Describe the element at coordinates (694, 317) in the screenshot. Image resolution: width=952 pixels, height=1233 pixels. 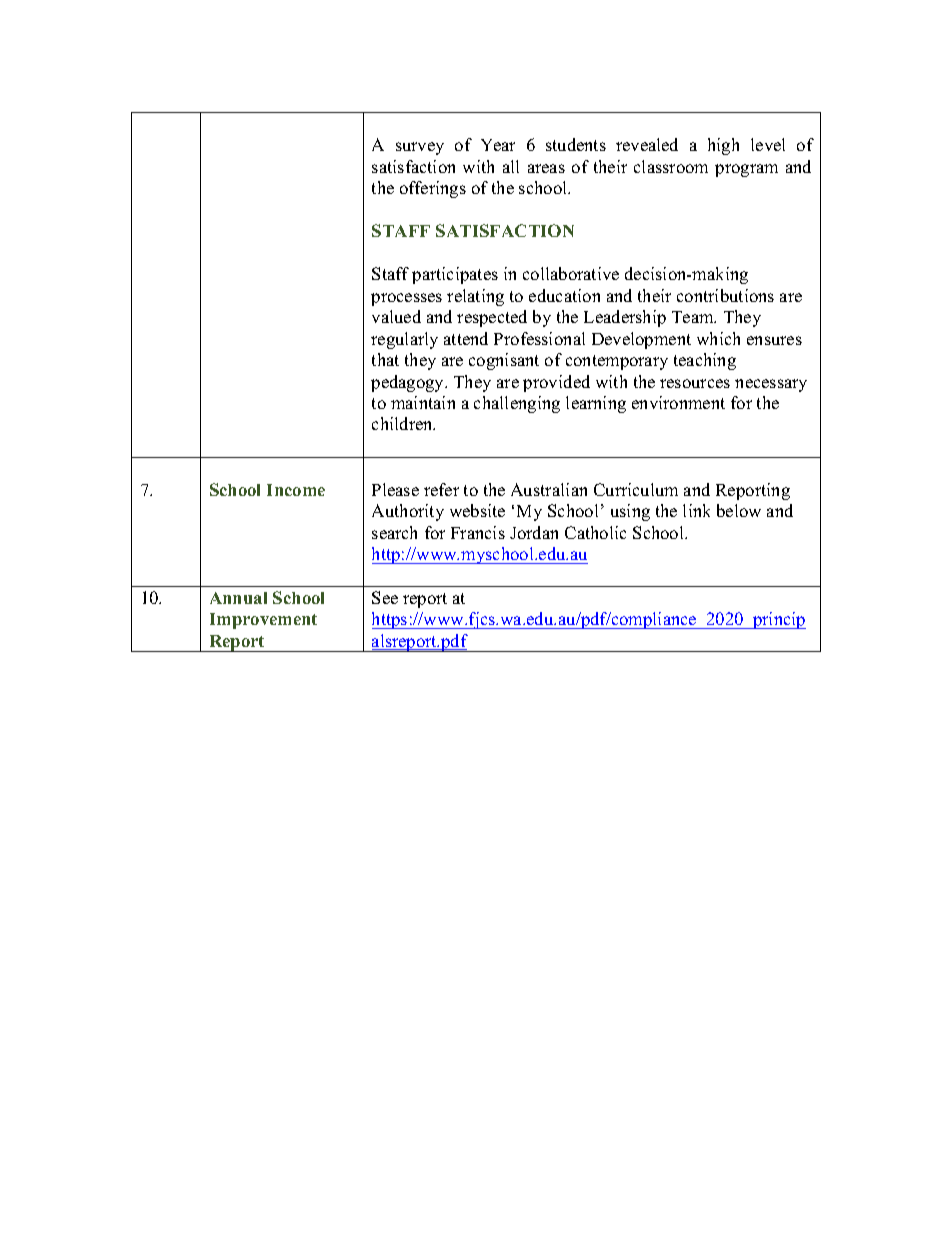
I see `Team` at that location.
